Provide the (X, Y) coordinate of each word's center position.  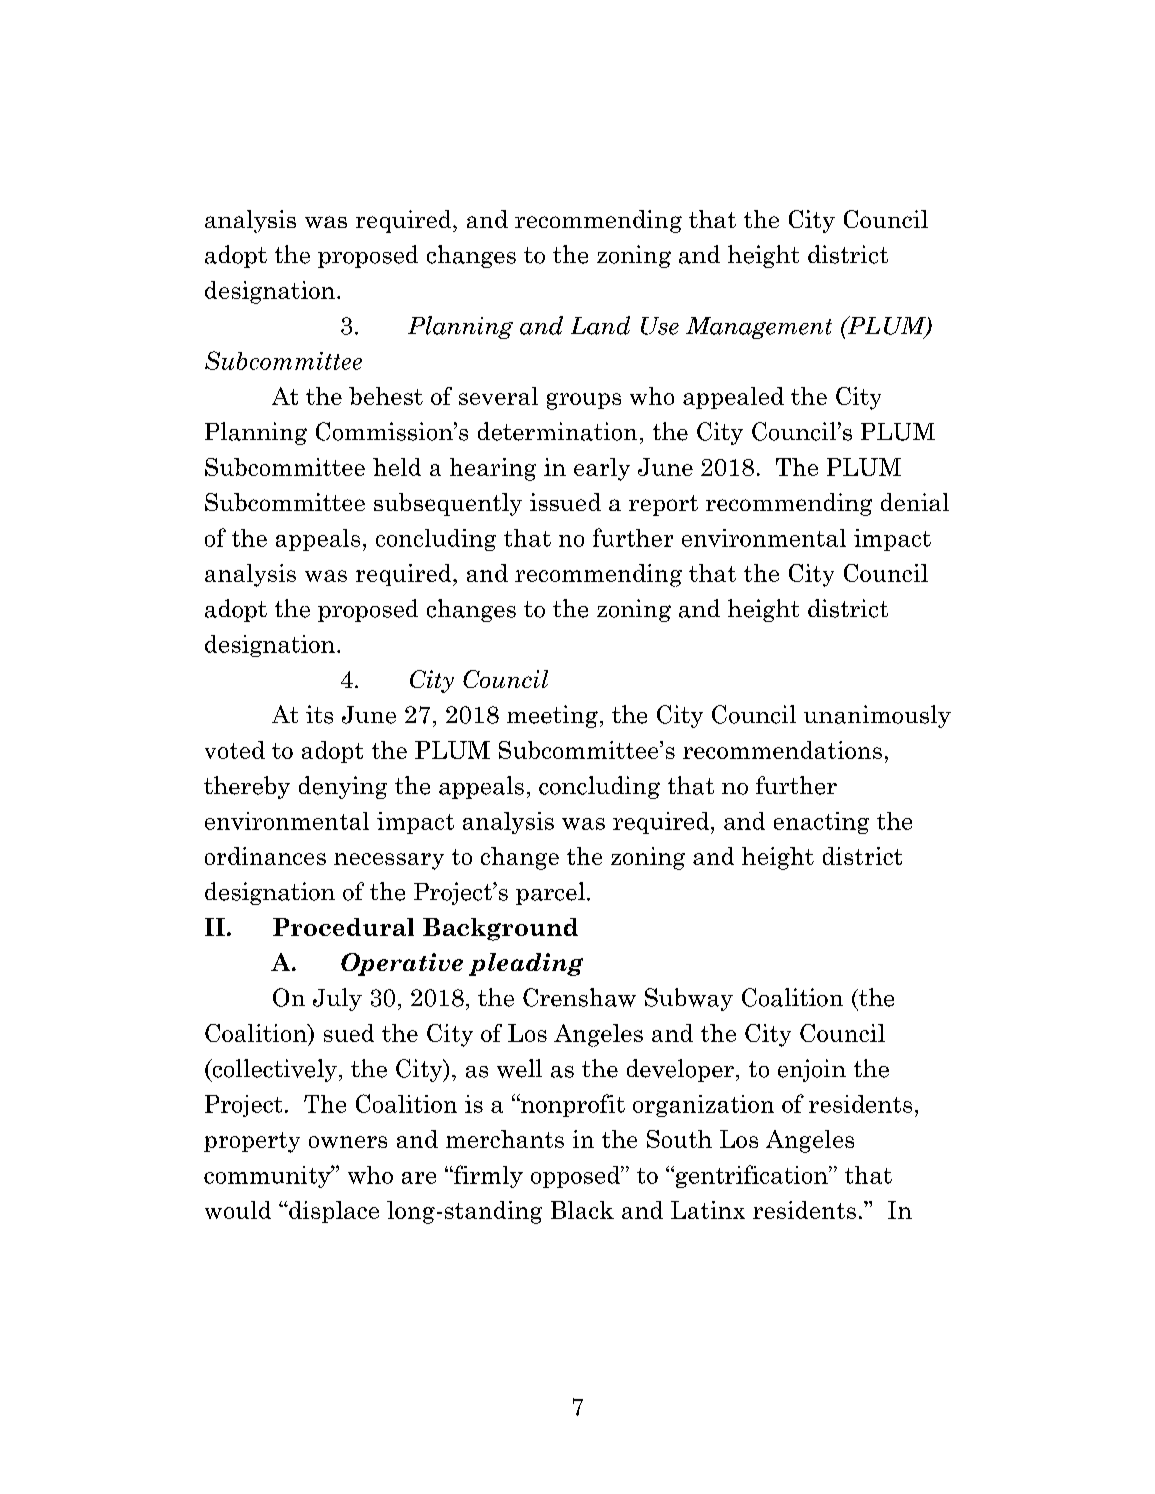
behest (386, 396)
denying (343, 787)
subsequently (448, 504)
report (663, 505)
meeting (552, 716)
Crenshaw (579, 997)
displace (333, 1212)
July (337, 999)
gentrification (751, 1176)
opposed (576, 1177)
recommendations (782, 750)
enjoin (812, 1070)
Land (600, 325)
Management (759, 328)
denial (915, 502)
